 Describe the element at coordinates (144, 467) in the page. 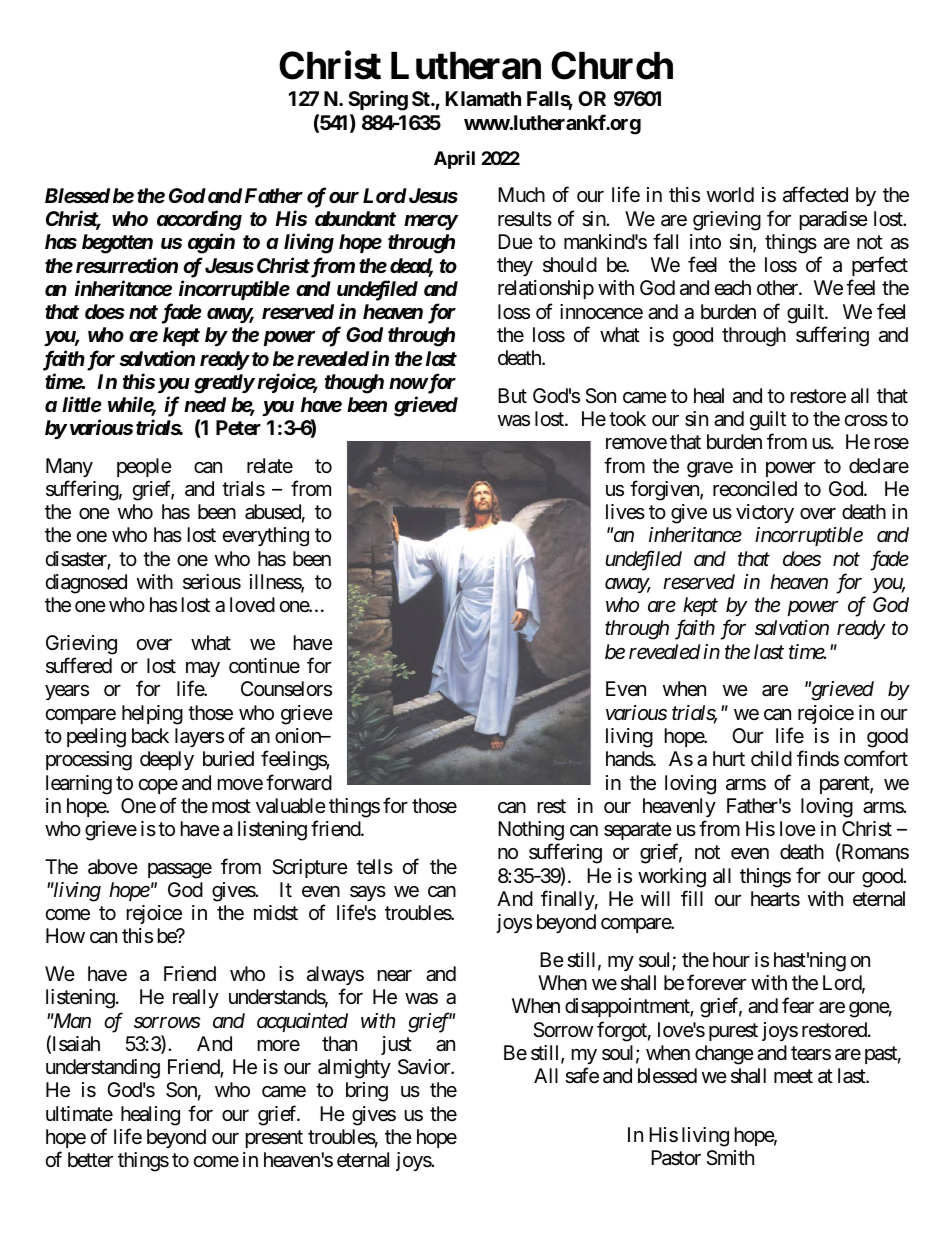

I see `people` at that location.
